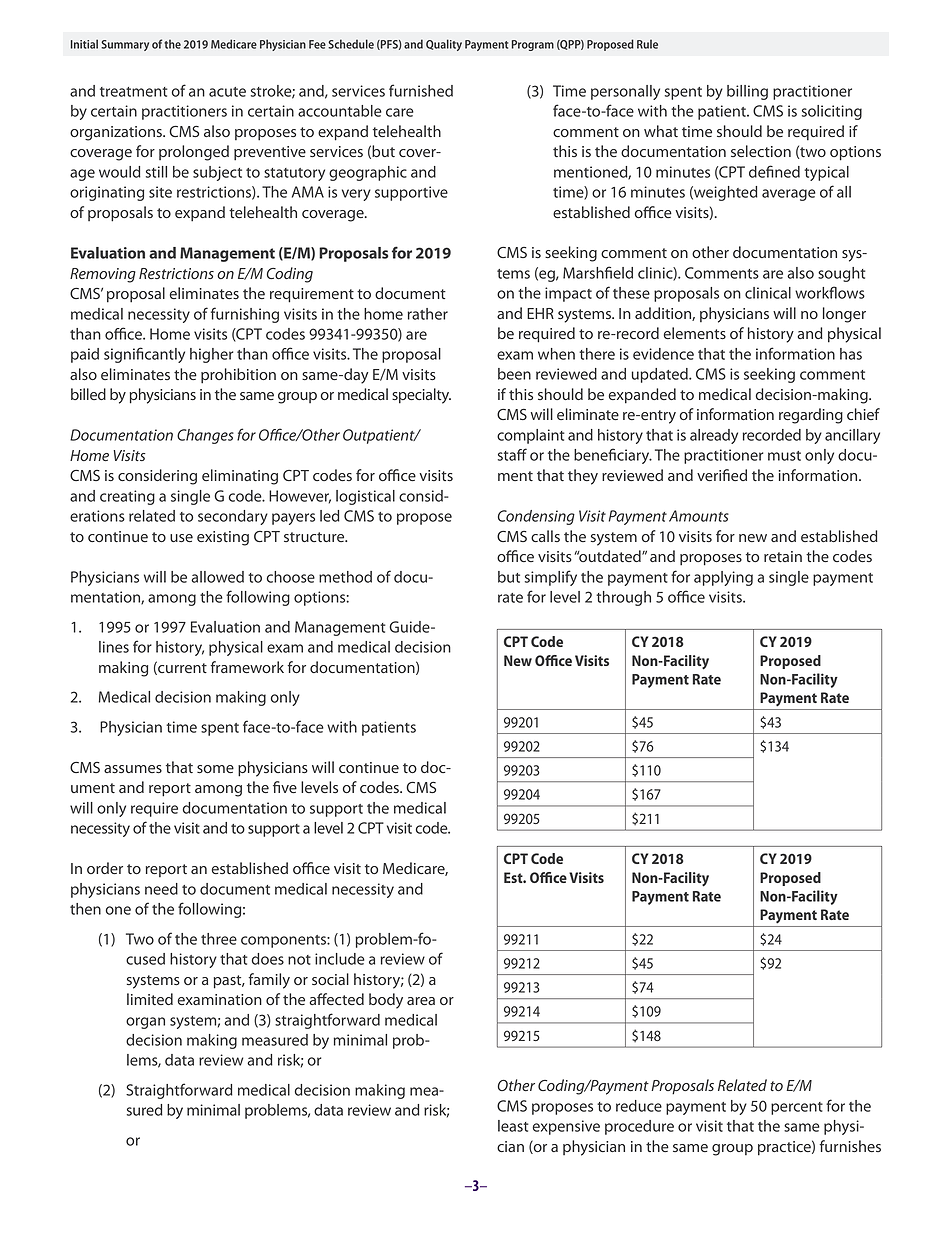 The image size is (952, 1233). I want to click on least, so click(513, 1126).
